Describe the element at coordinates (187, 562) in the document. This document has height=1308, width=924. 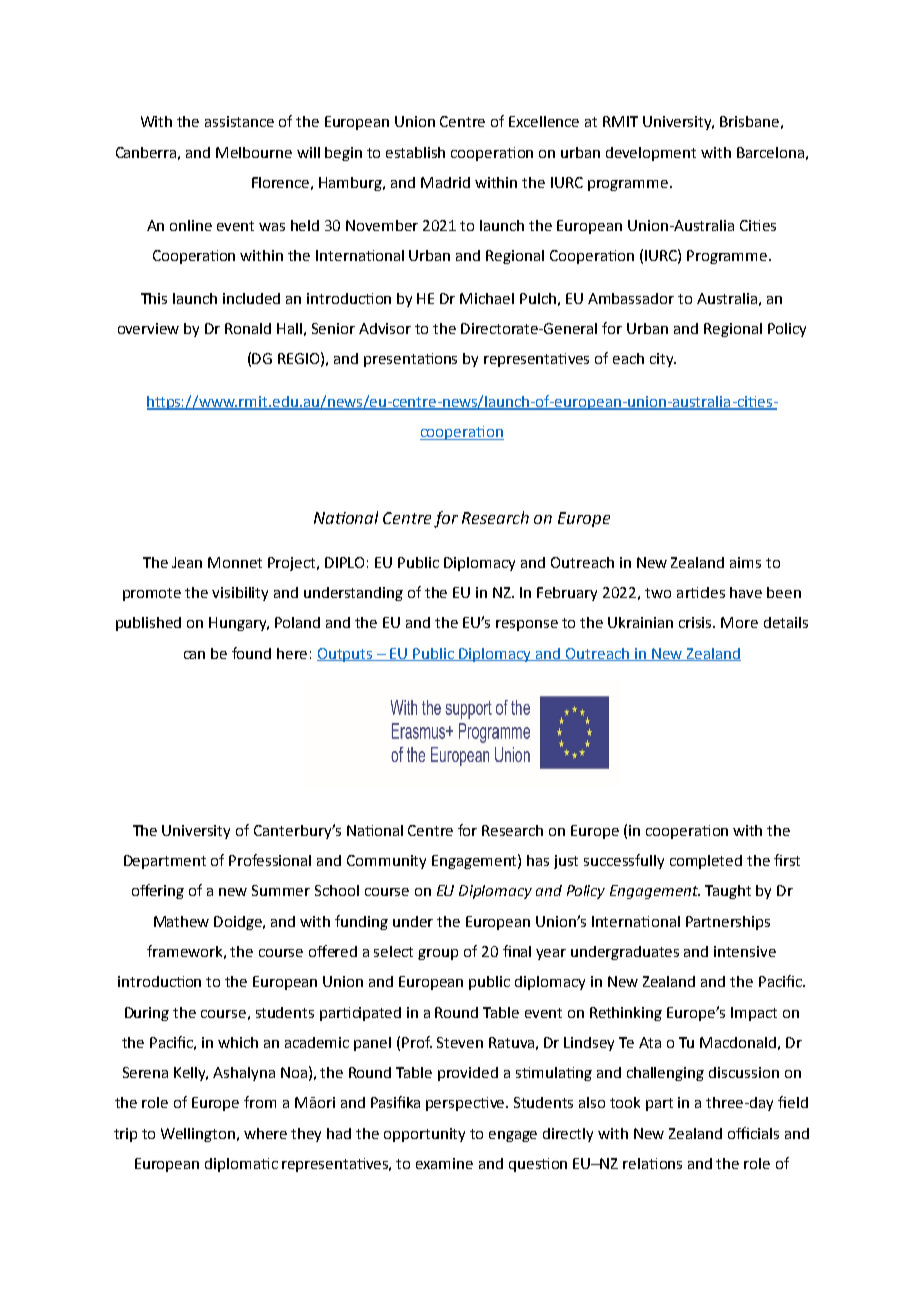
I see `Jean` at that location.
